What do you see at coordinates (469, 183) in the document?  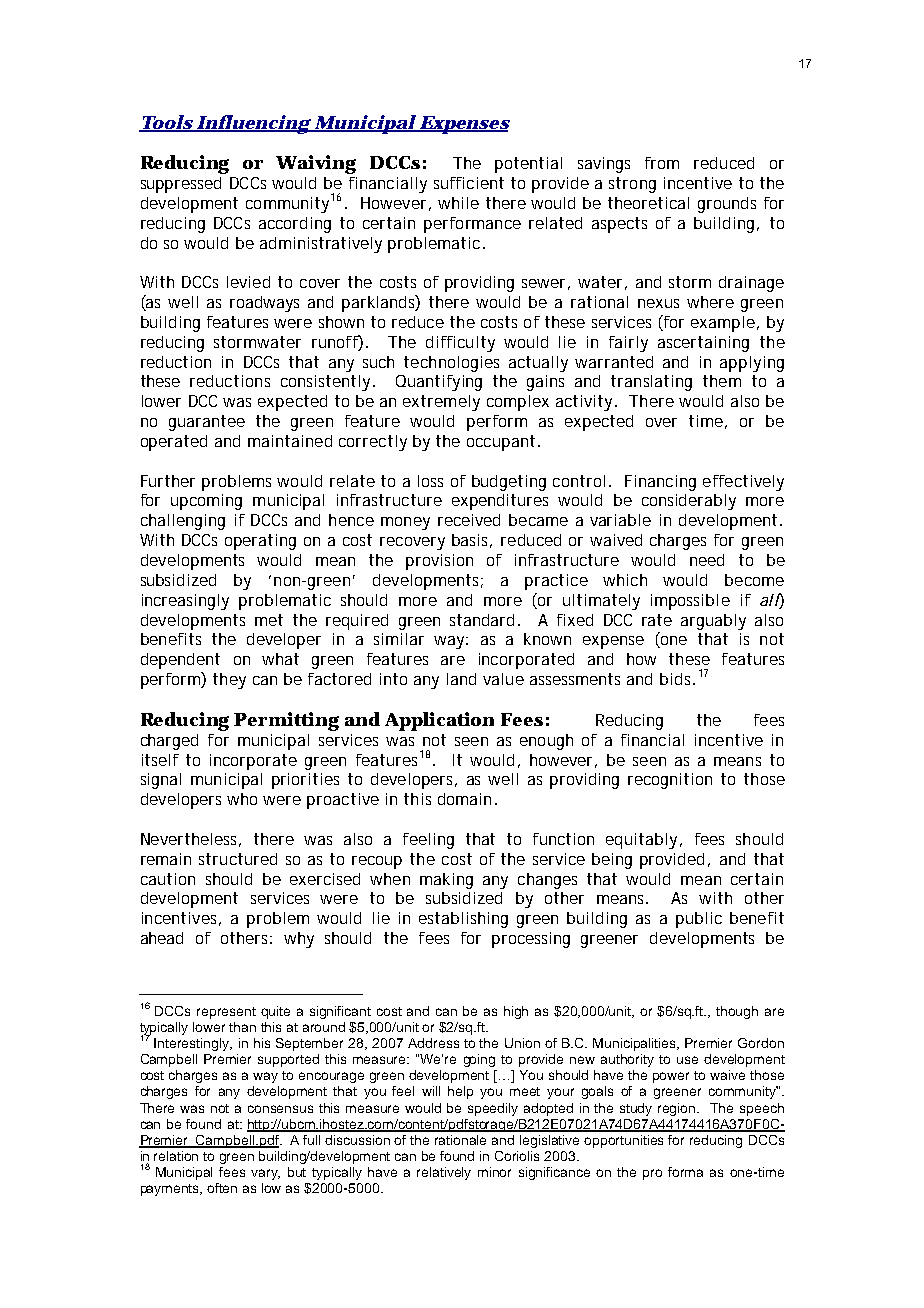 I see `sufficient` at bounding box center [469, 183].
